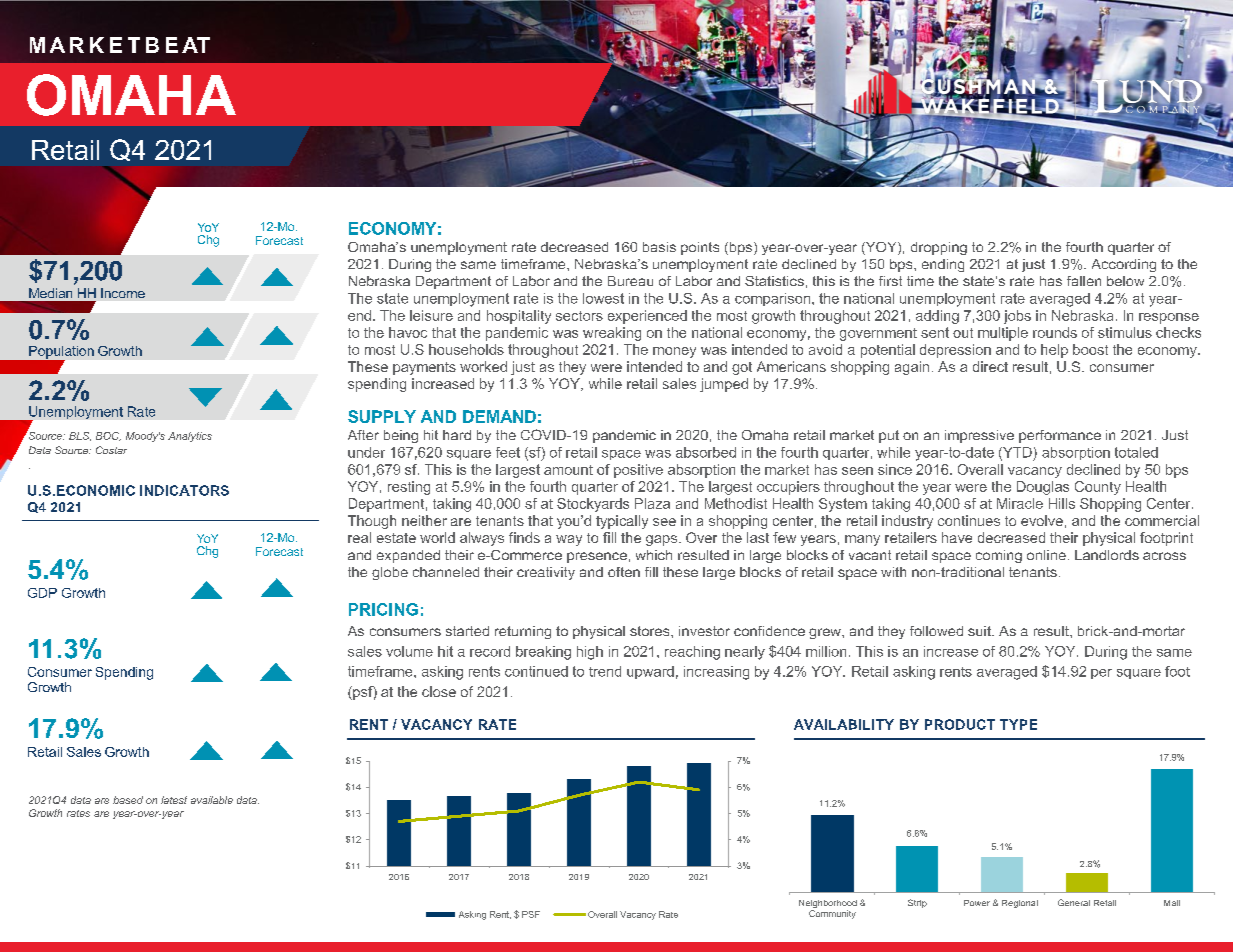 The image size is (1233, 952). What do you see at coordinates (832, 914) in the screenshot?
I see `Community` at bounding box center [832, 914].
